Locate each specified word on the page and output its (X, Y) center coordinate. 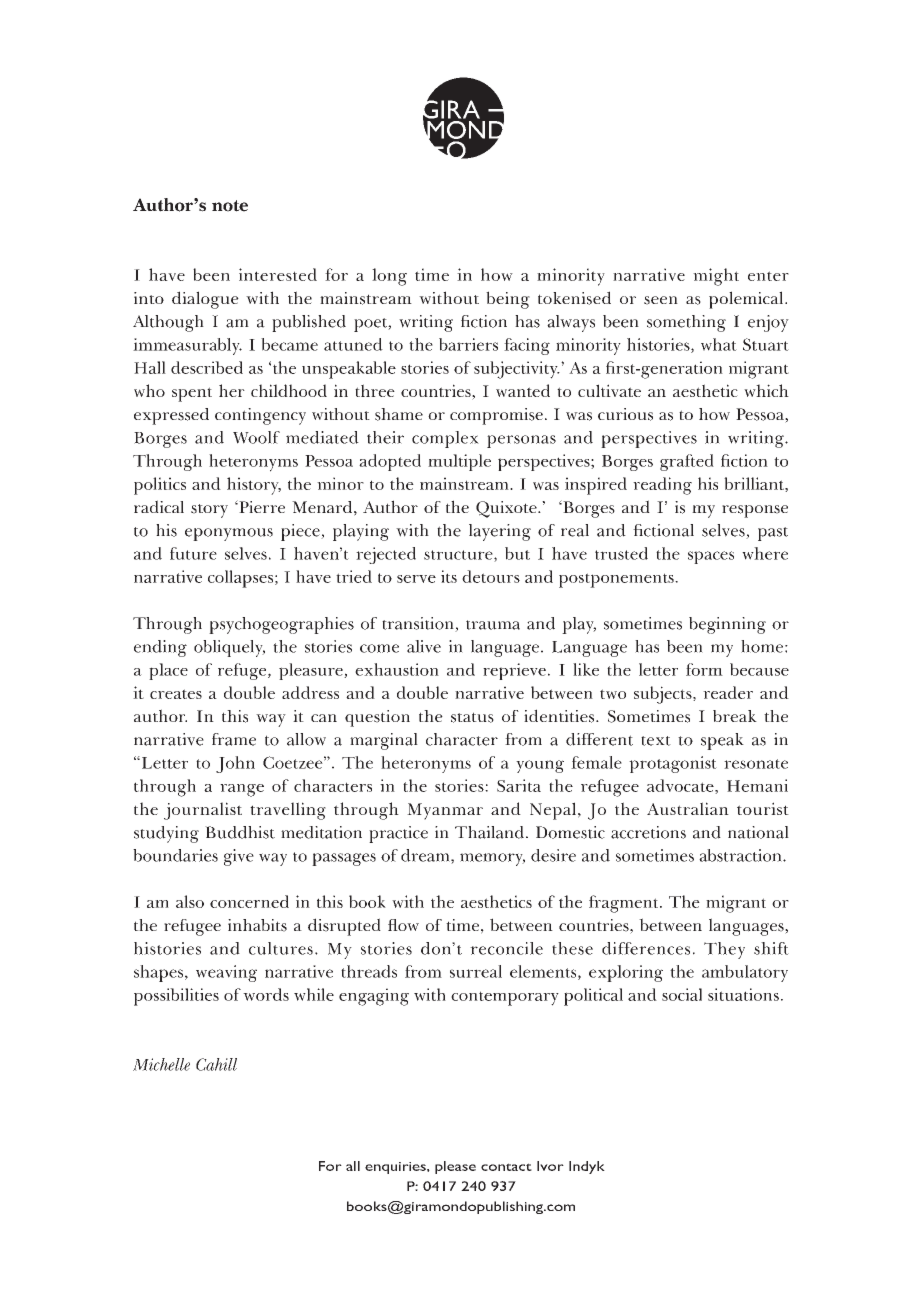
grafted (687, 462)
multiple (459, 462)
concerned (249, 901)
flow (403, 925)
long (389, 277)
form (704, 669)
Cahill (216, 1064)
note (230, 206)
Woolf (256, 437)
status (472, 717)
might (716, 277)
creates (176, 694)
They (724, 950)
